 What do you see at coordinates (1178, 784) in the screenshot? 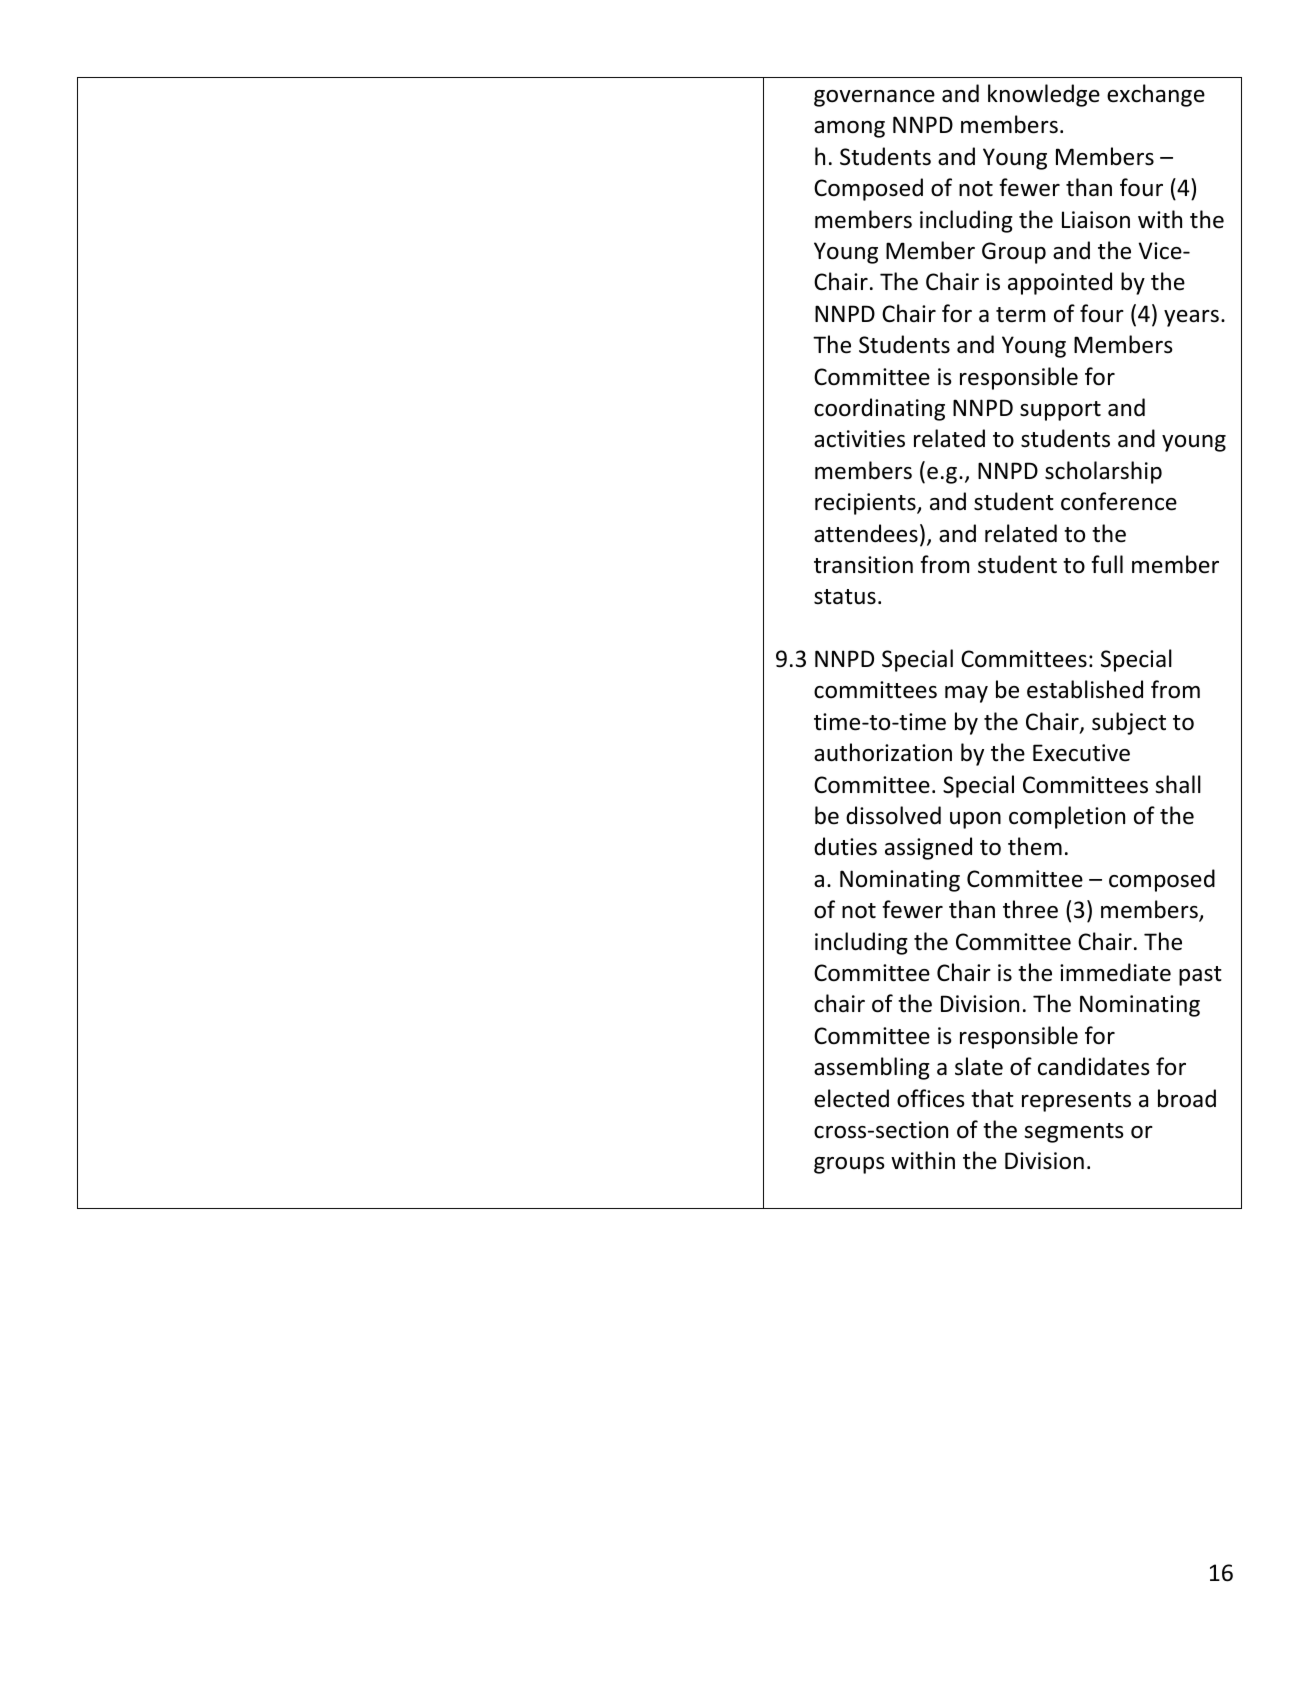
I see `shall` at bounding box center [1178, 784].
